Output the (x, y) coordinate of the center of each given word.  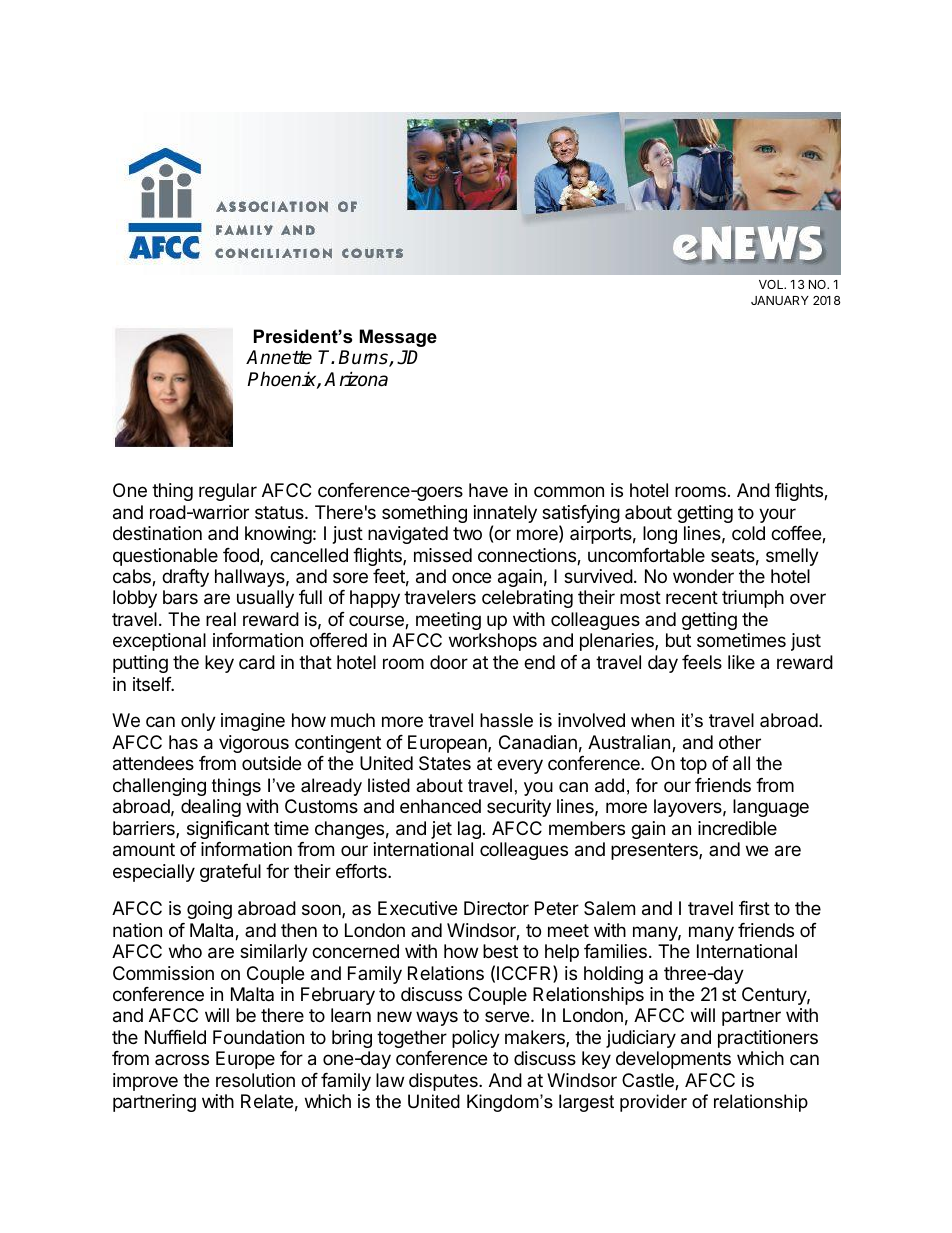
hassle (506, 720)
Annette (279, 357)
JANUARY (780, 300)
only (198, 722)
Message (398, 338)
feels (702, 662)
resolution (255, 1080)
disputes (444, 1082)
